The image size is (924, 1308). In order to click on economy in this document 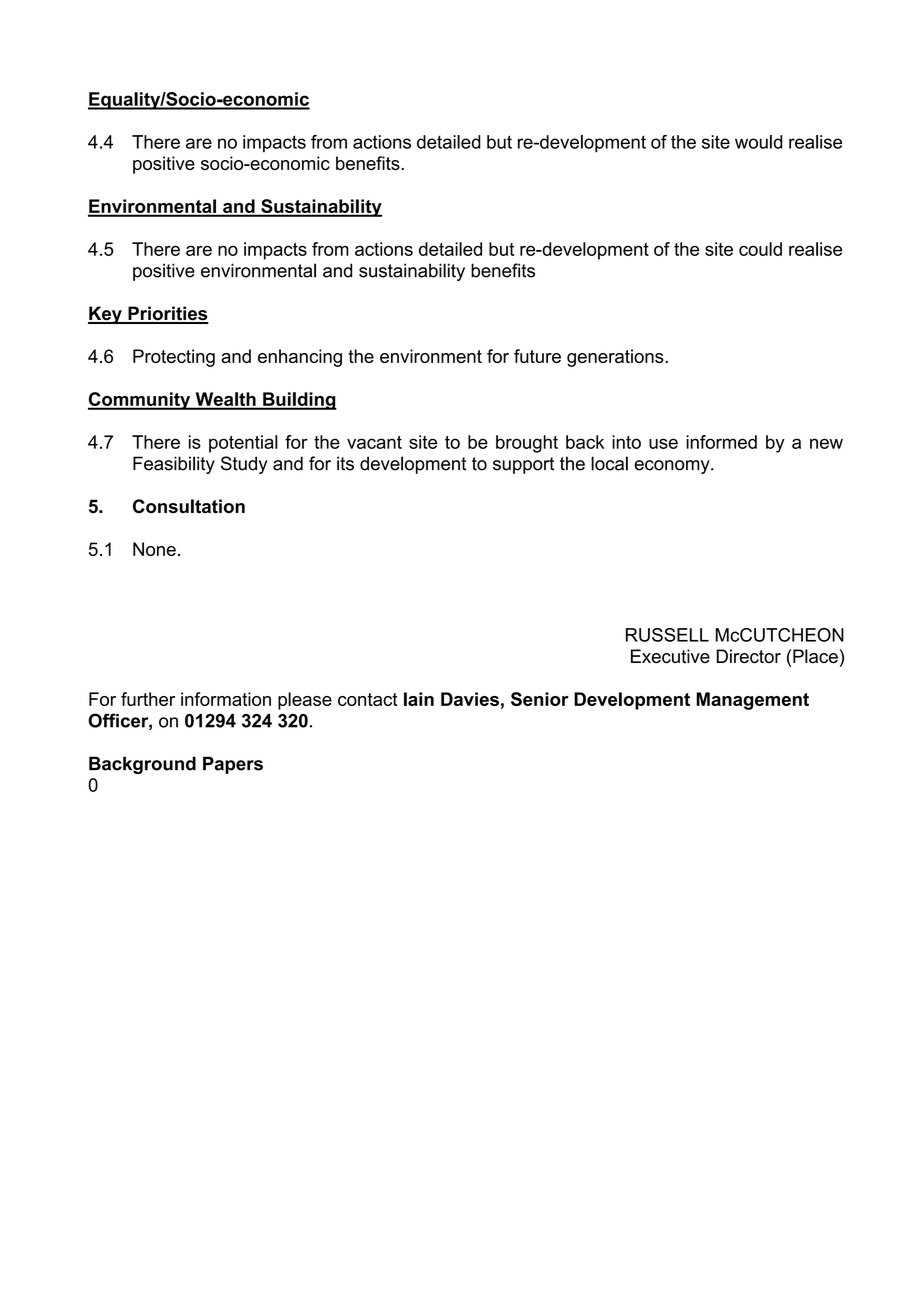, I will do `click(673, 467)`.
